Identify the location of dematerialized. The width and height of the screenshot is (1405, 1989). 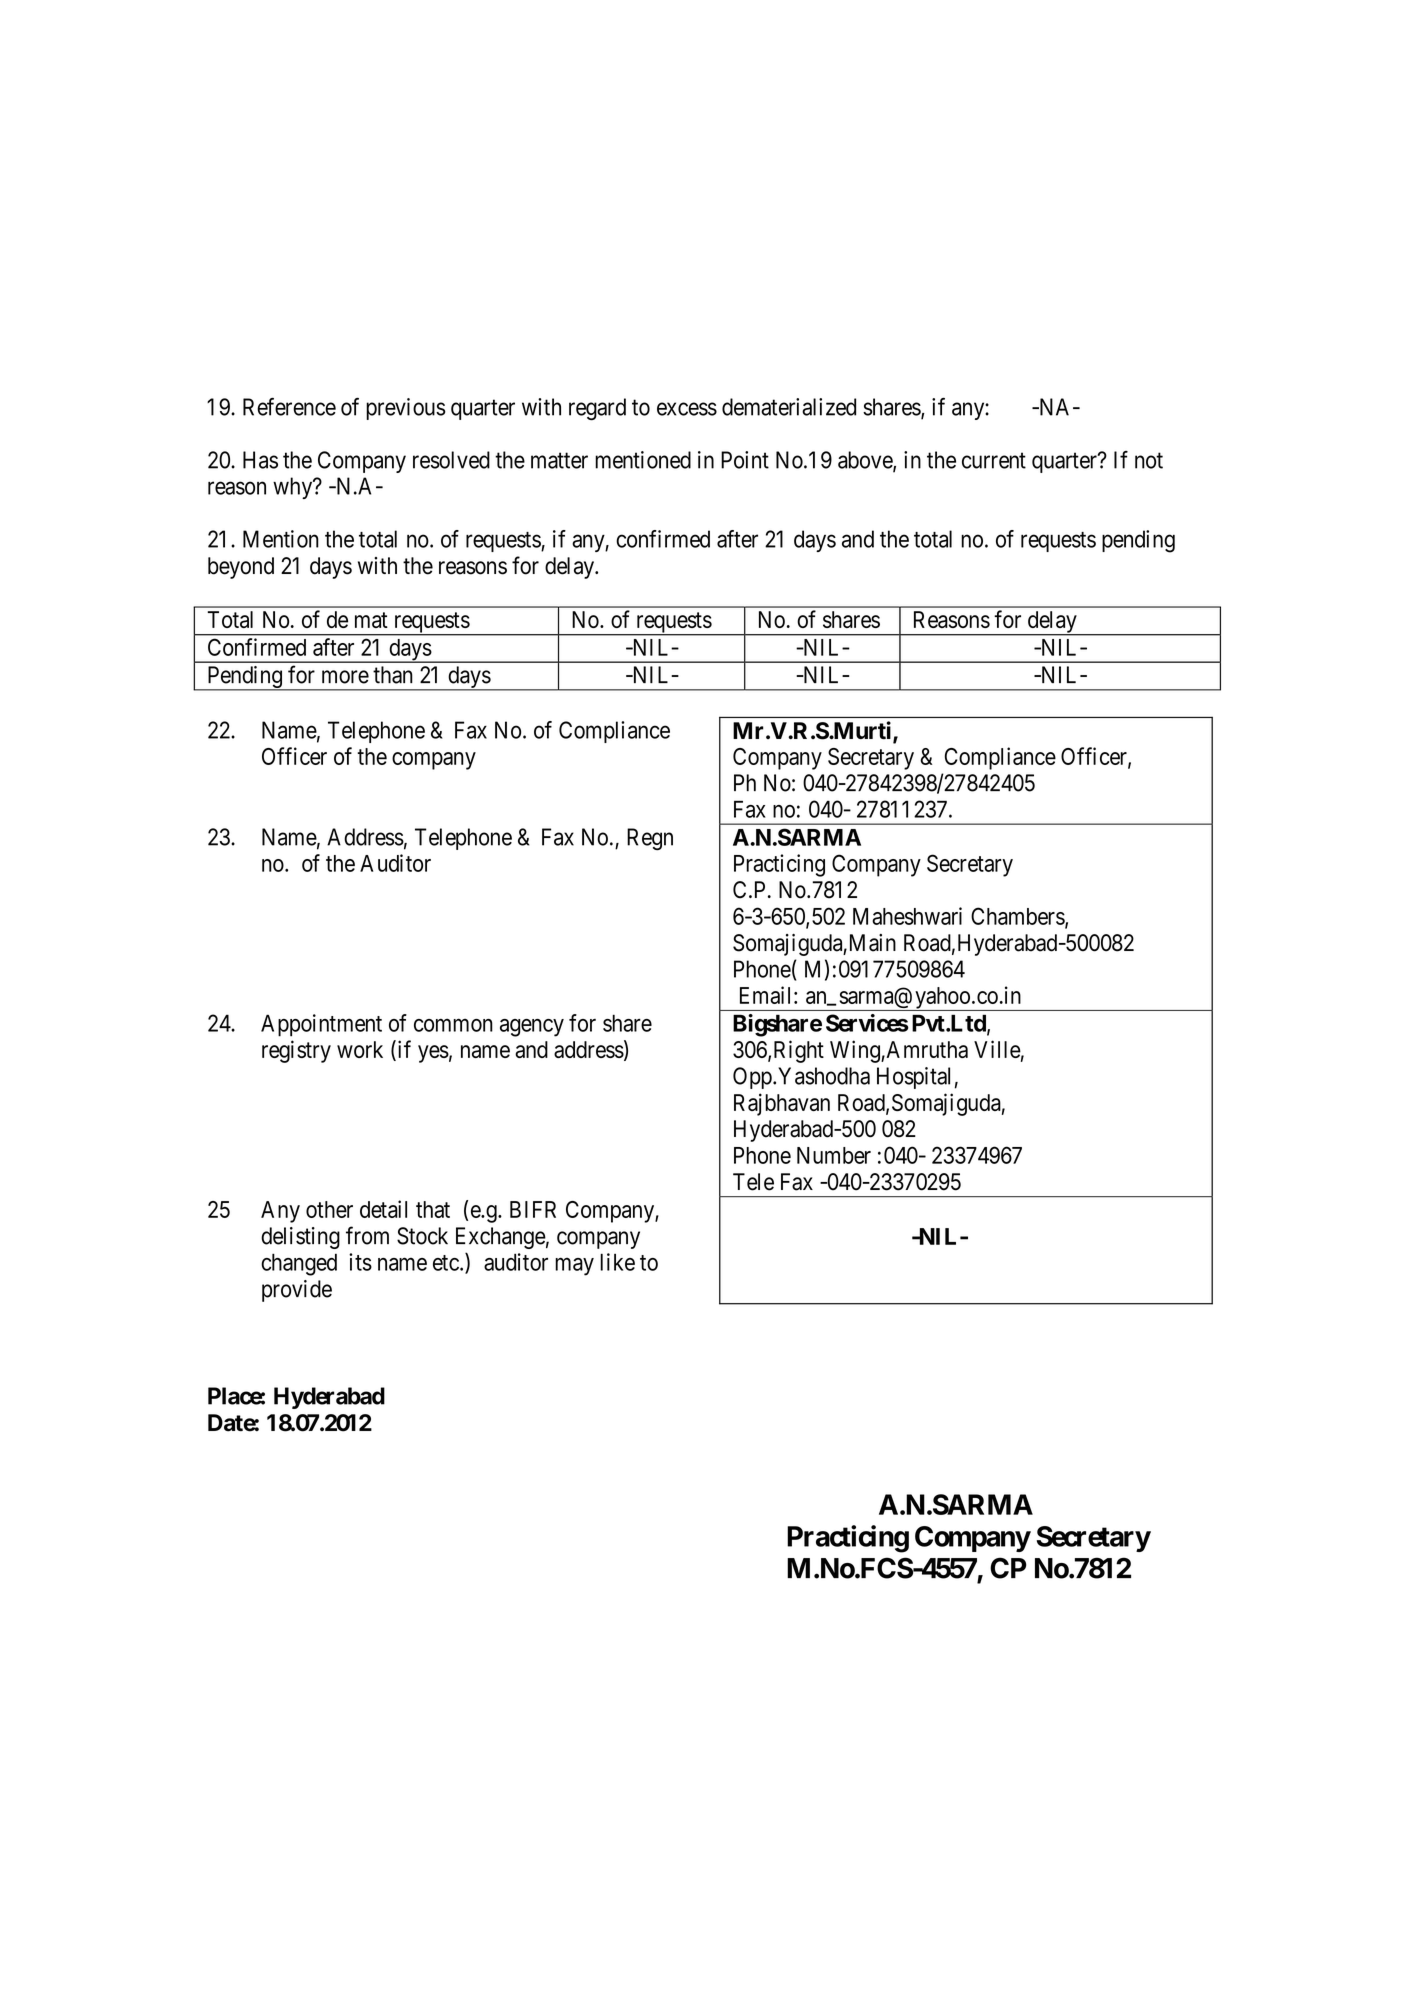
(789, 407).
